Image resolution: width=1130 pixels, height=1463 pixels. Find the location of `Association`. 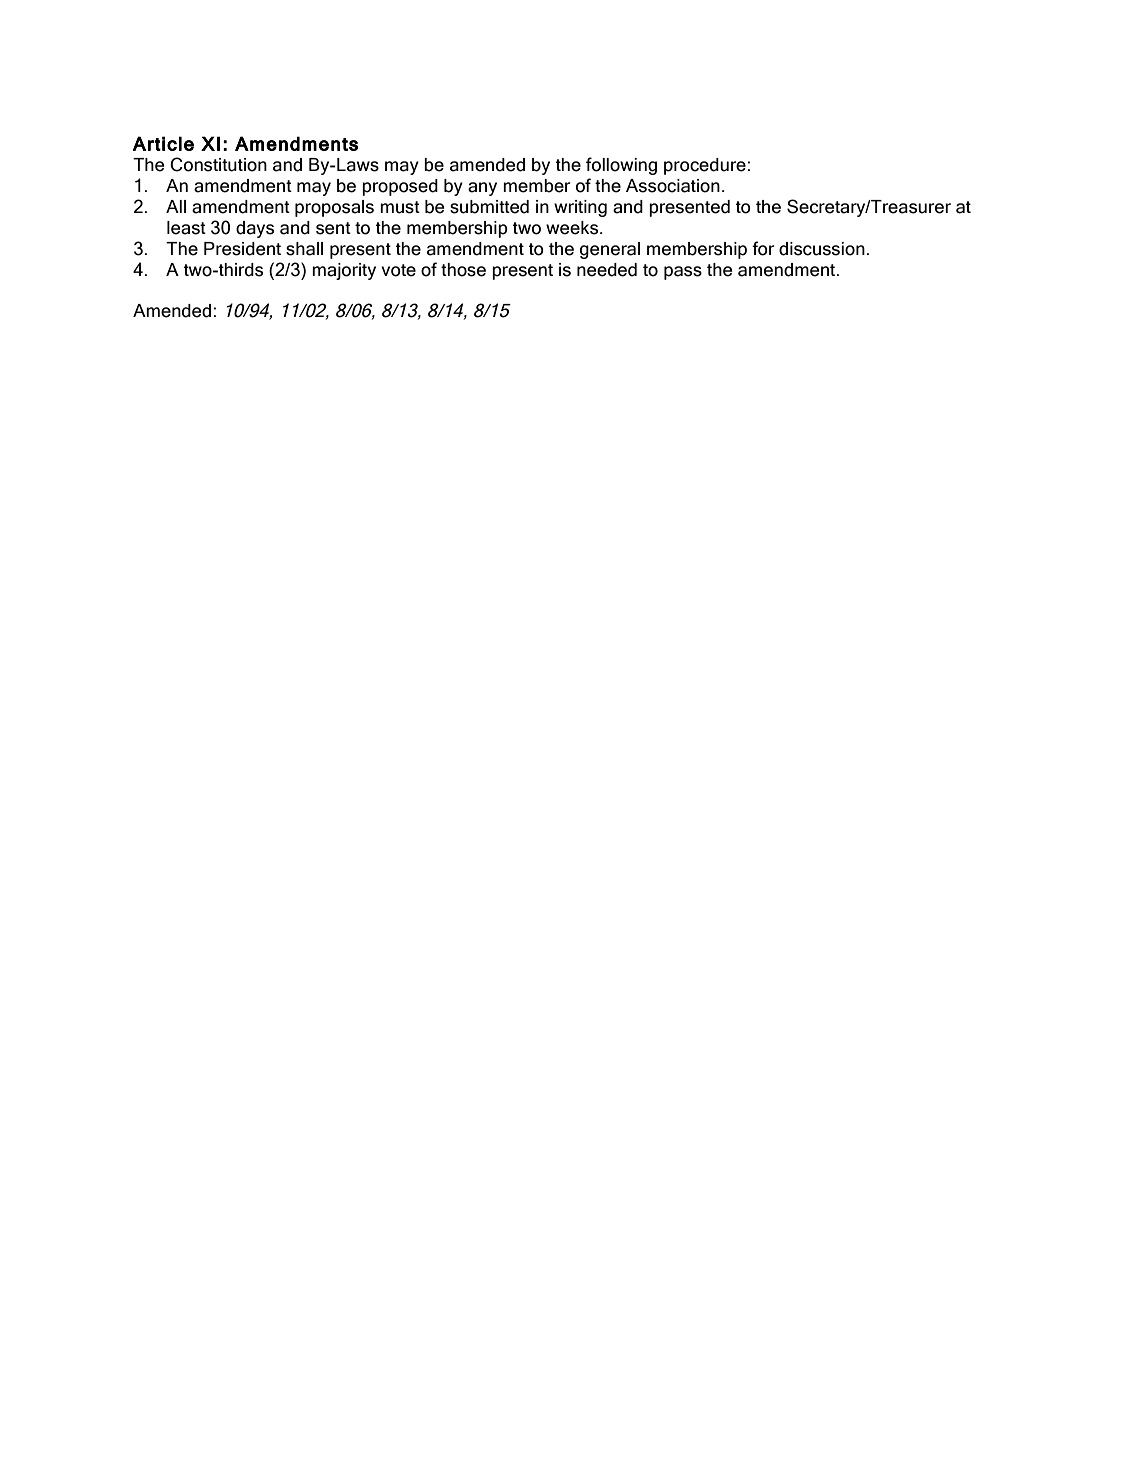

Association is located at coordinates (673, 186).
